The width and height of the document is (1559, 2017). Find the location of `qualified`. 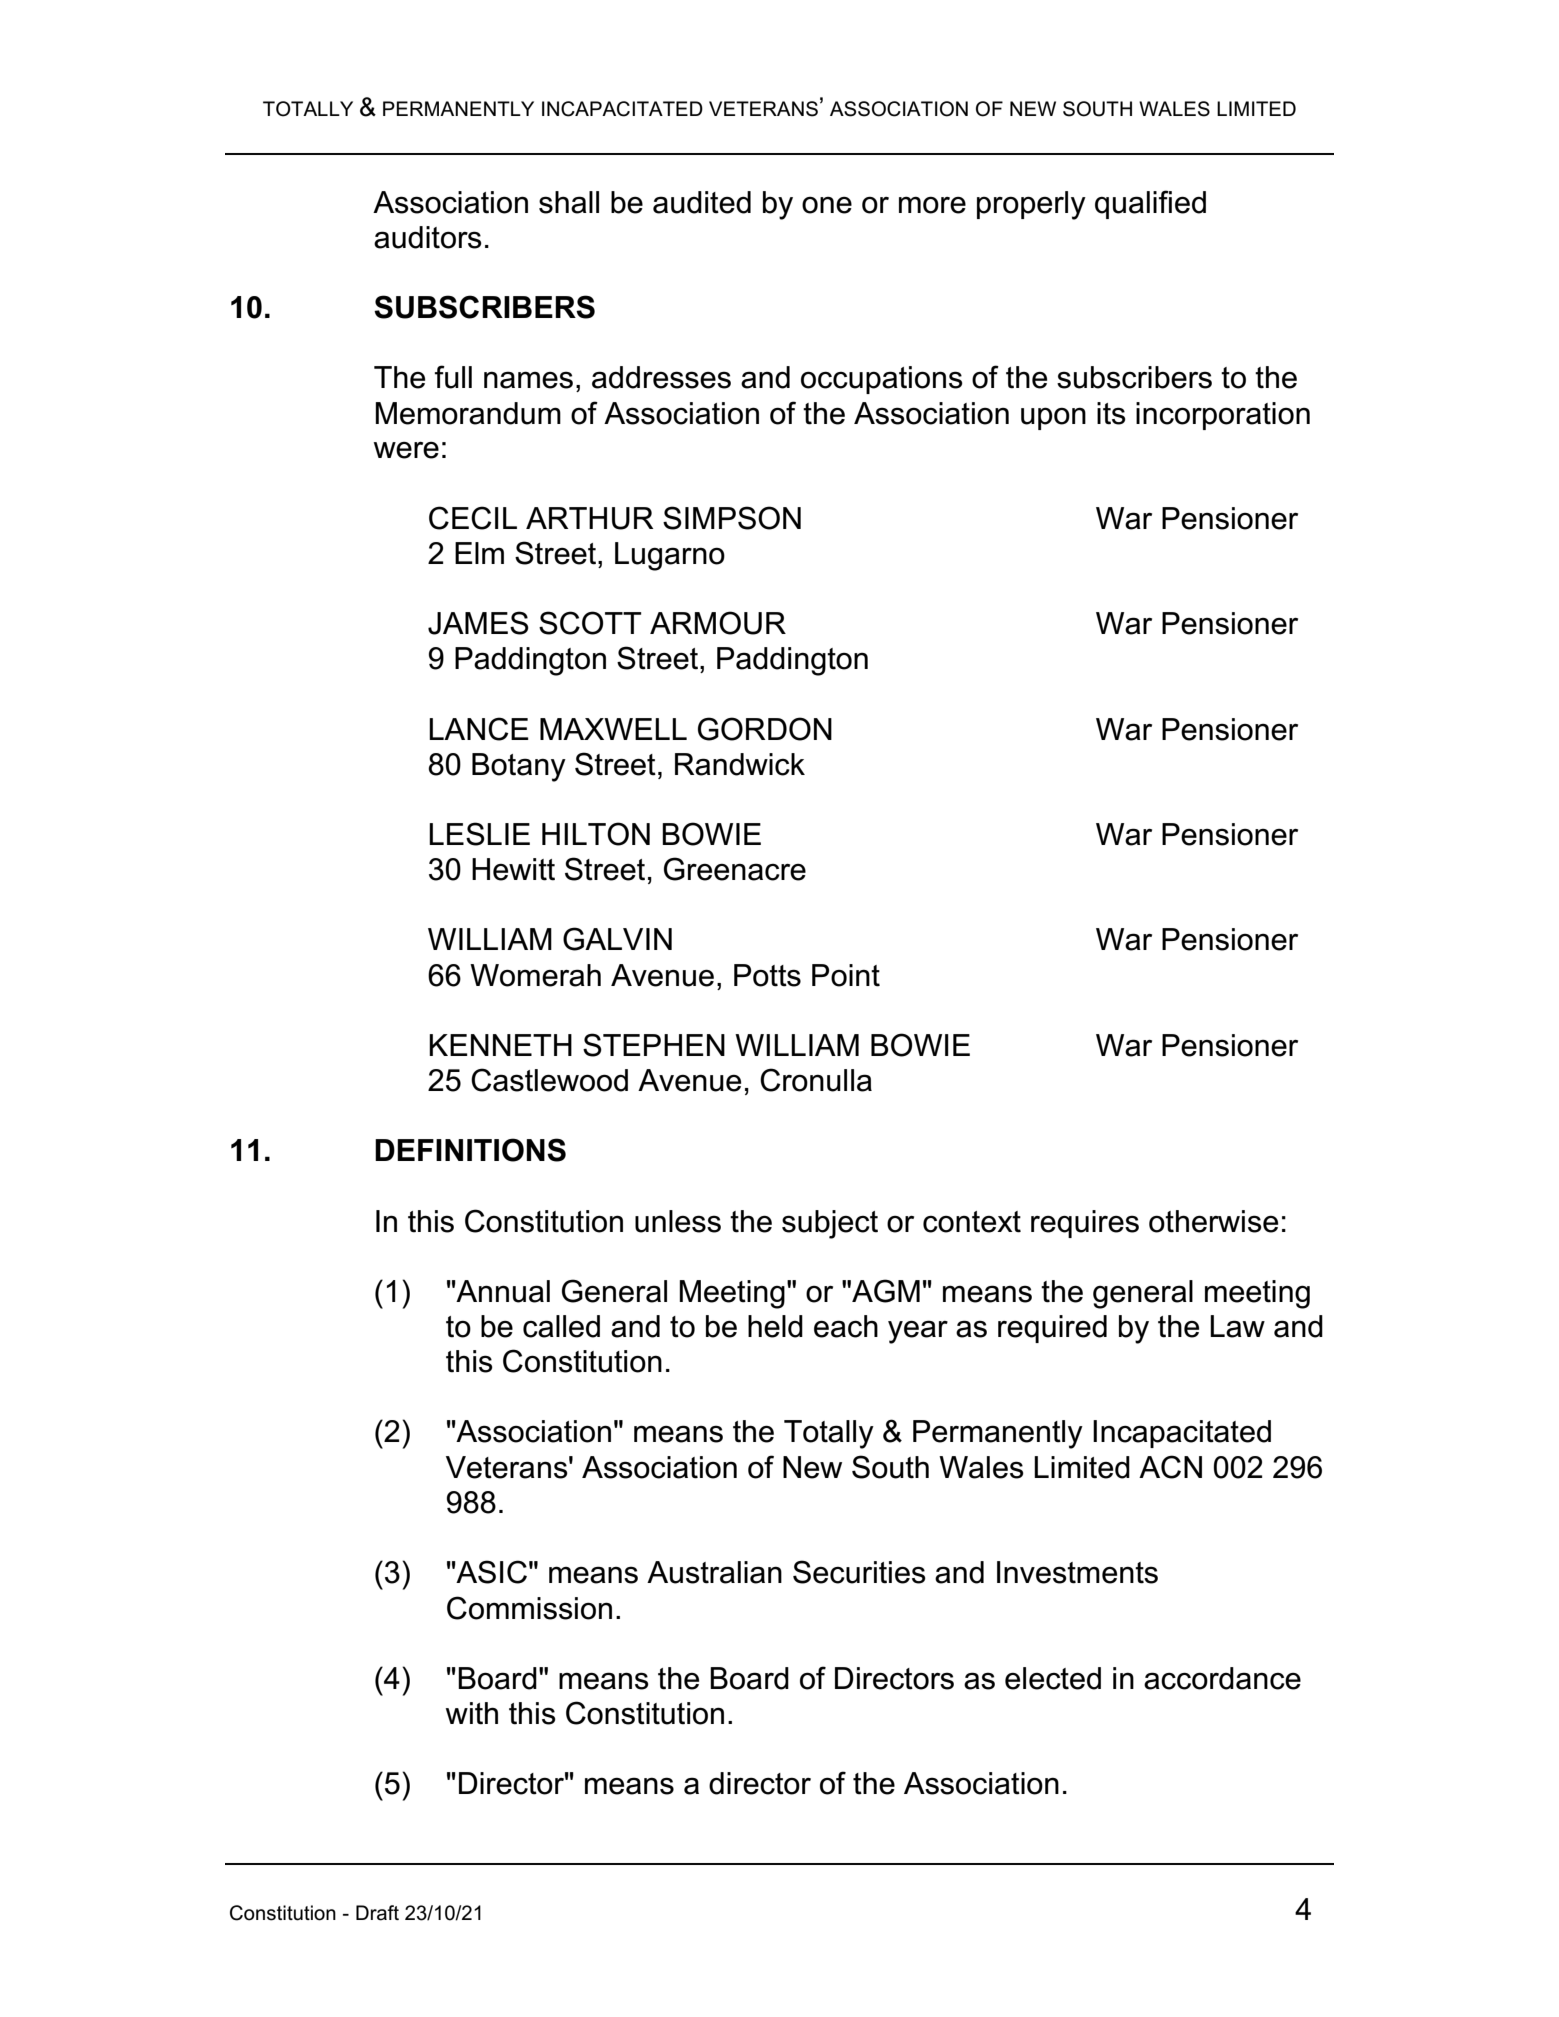

qualified is located at coordinates (1150, 204).
